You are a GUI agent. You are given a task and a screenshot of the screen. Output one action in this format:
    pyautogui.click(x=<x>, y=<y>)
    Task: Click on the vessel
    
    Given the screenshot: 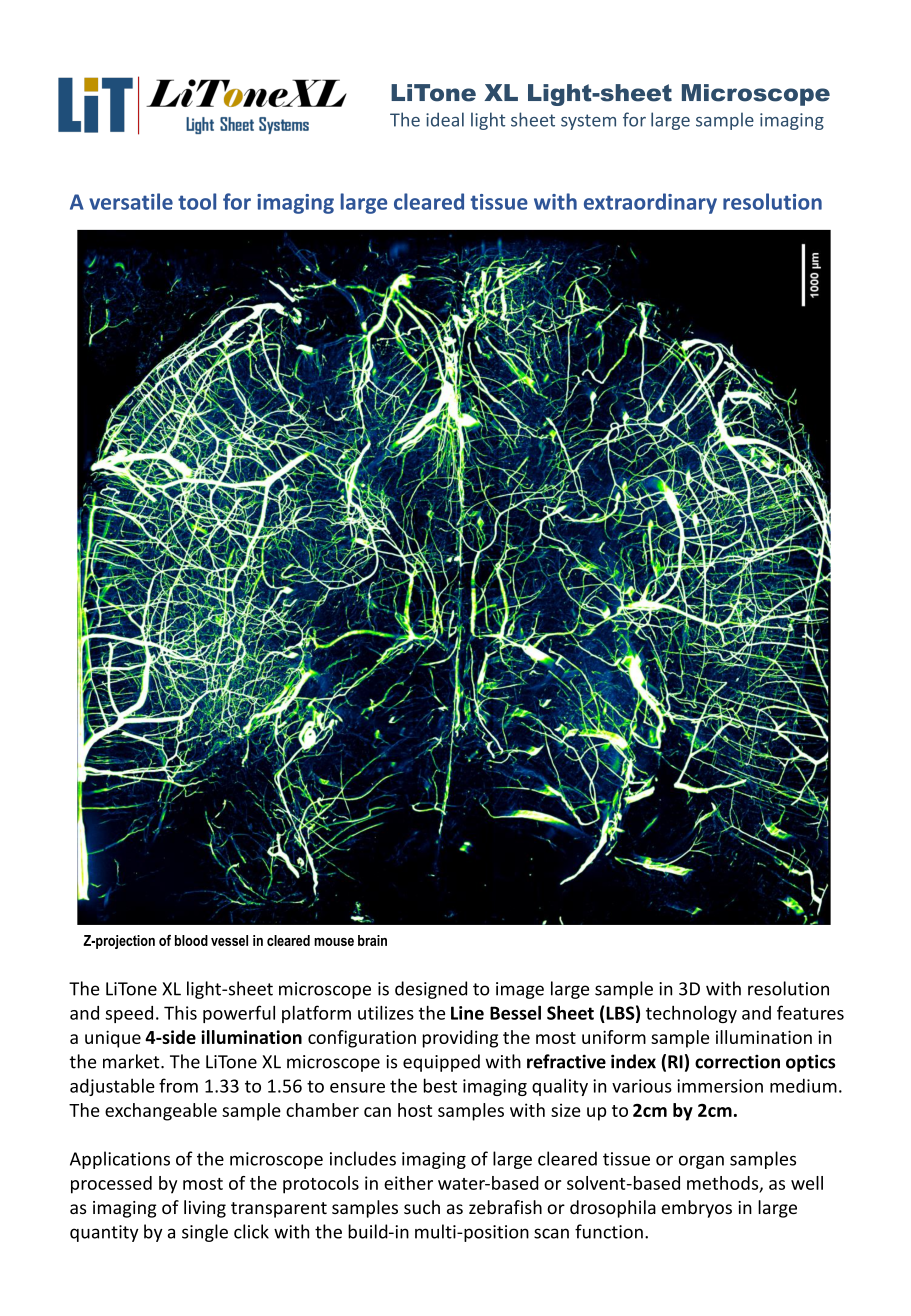 What is the action you would take?
    pyautogui.click(x=229, y=940)
